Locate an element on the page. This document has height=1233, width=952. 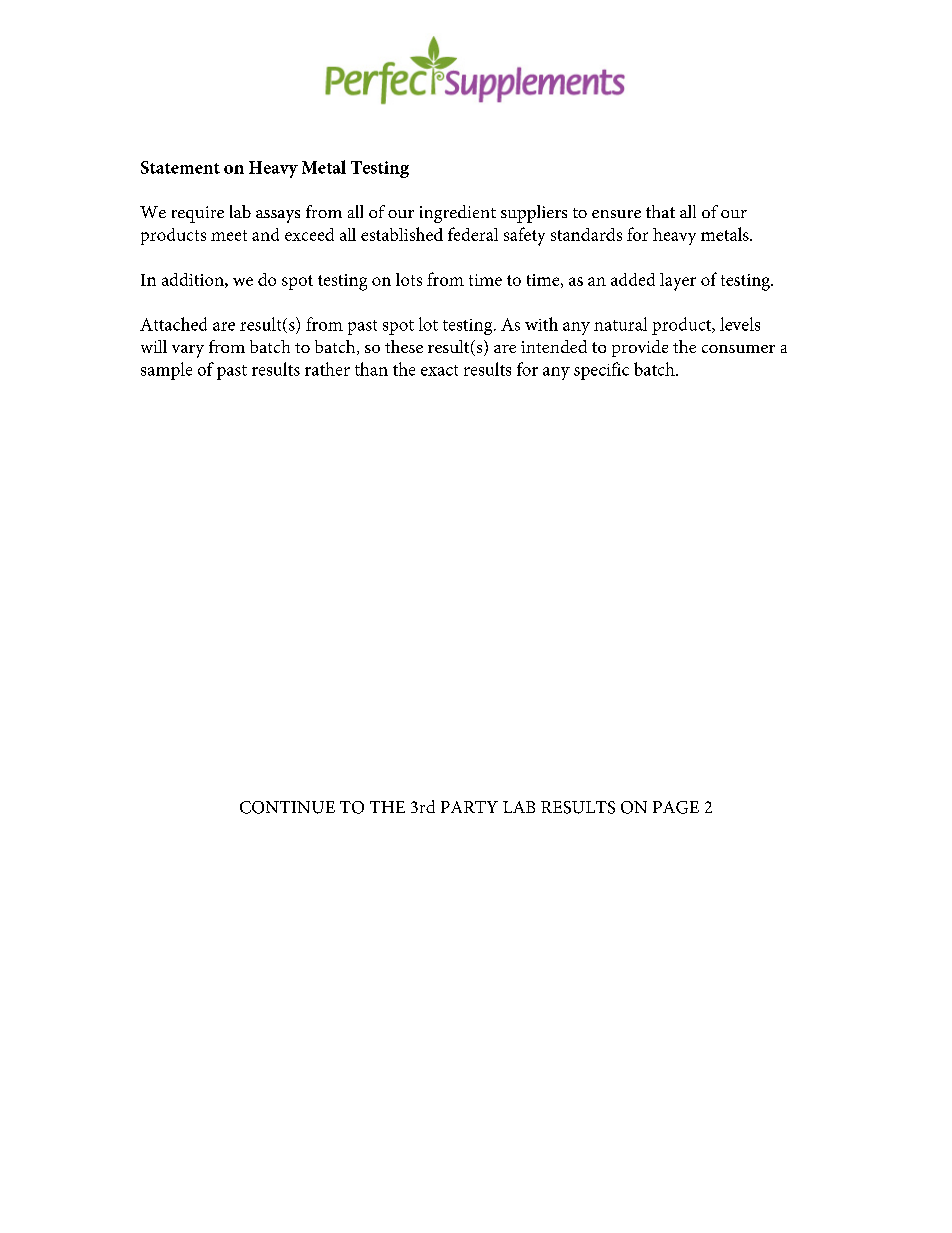
CONTINUE is located at coordinates (287, 807).
